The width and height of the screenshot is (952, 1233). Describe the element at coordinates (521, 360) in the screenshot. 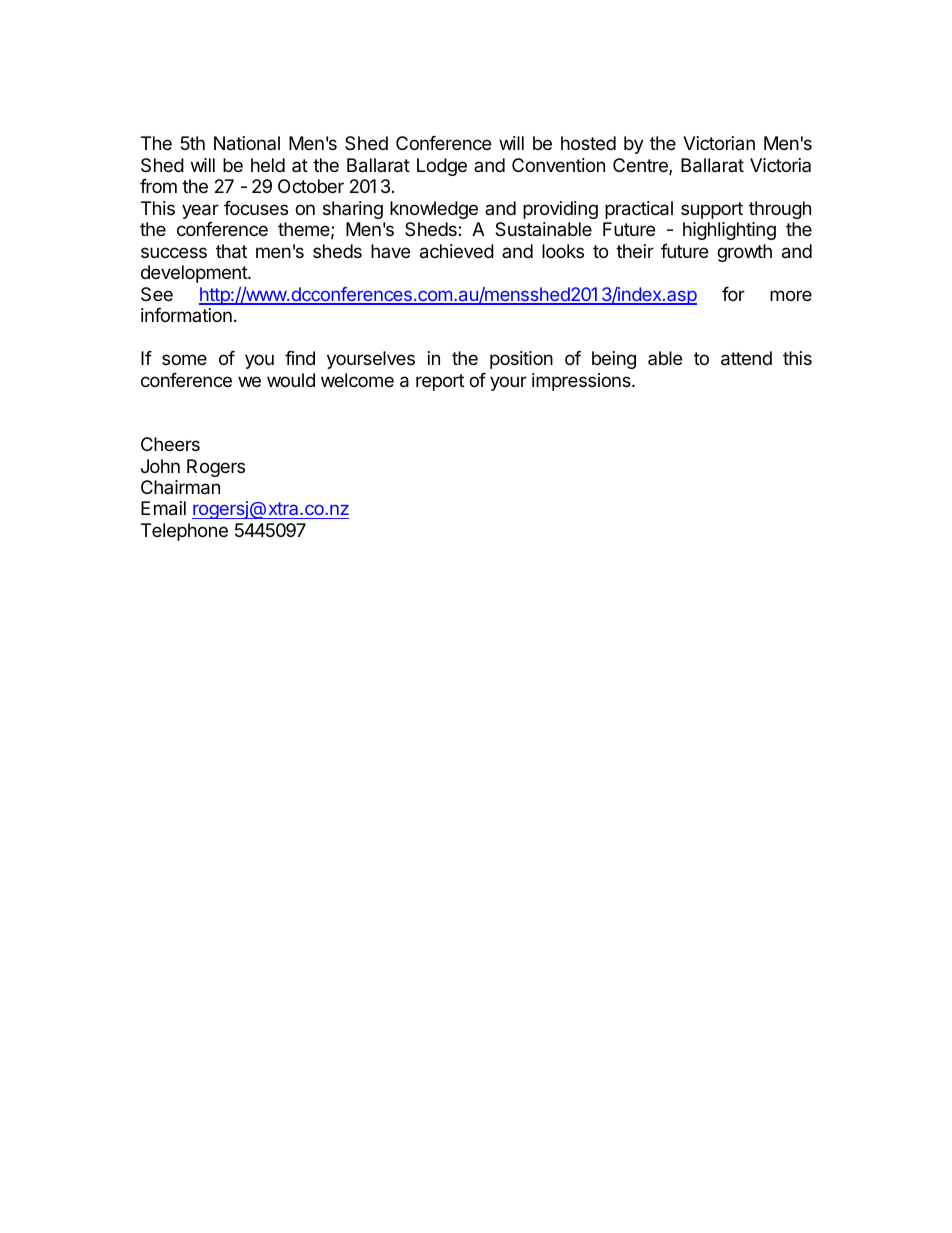

I see `position` at that location.
